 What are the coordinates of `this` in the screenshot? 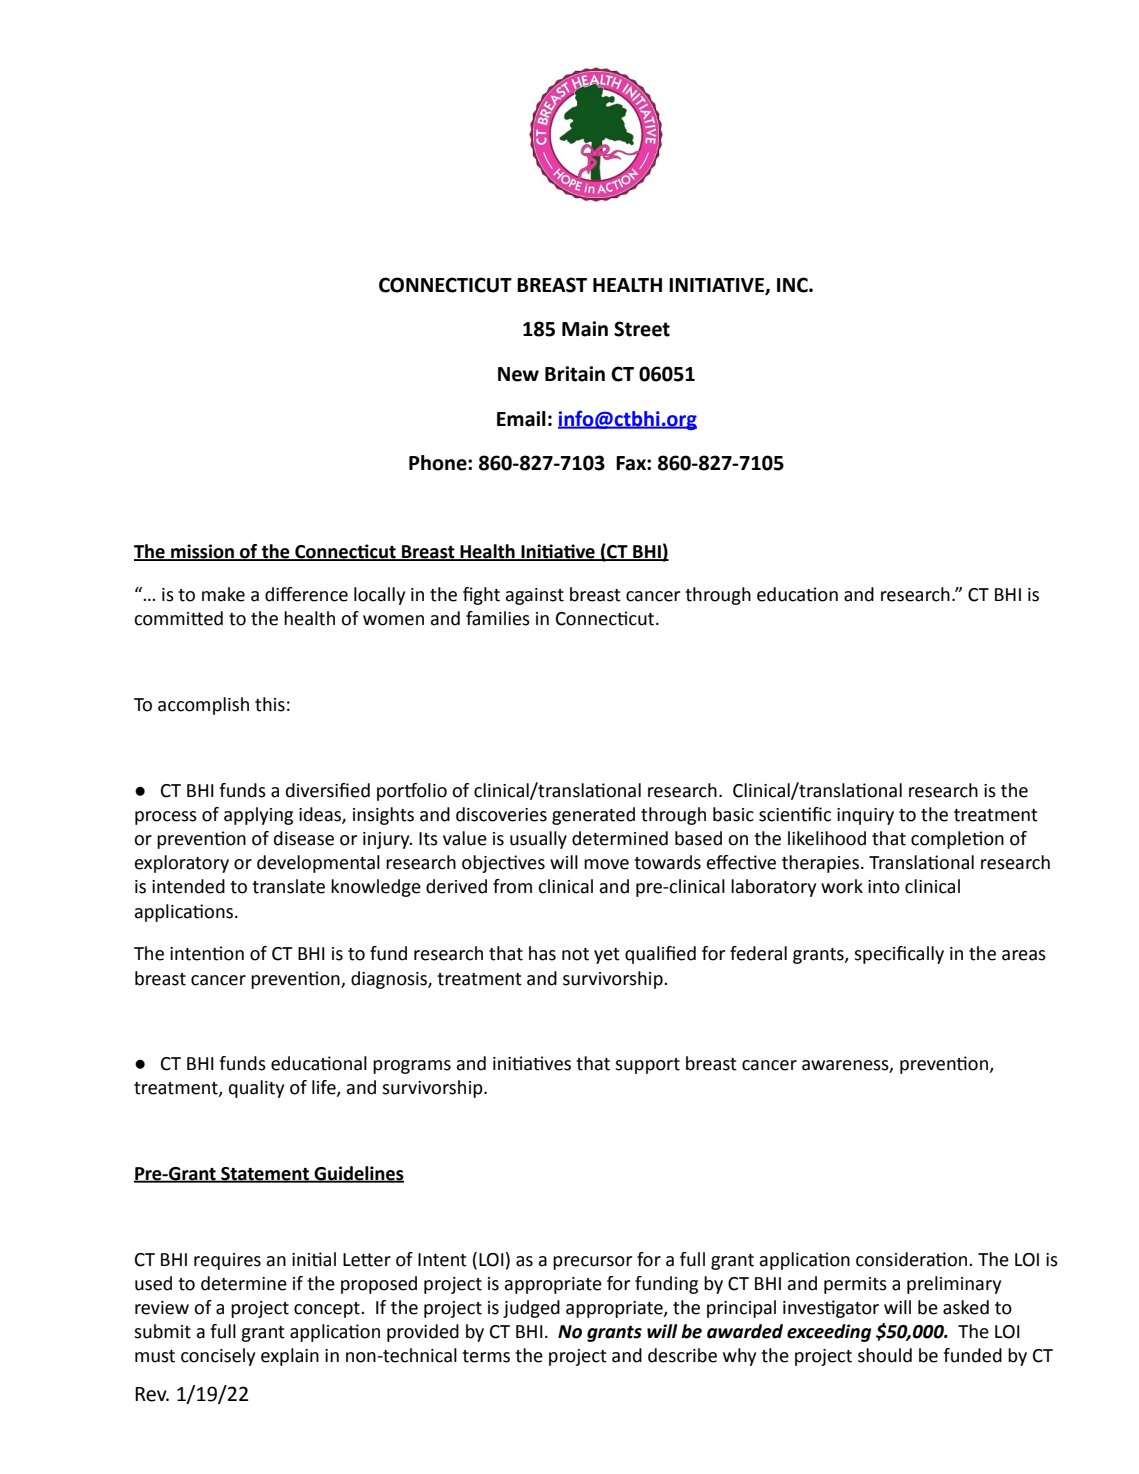 It's located at (270, 704).
